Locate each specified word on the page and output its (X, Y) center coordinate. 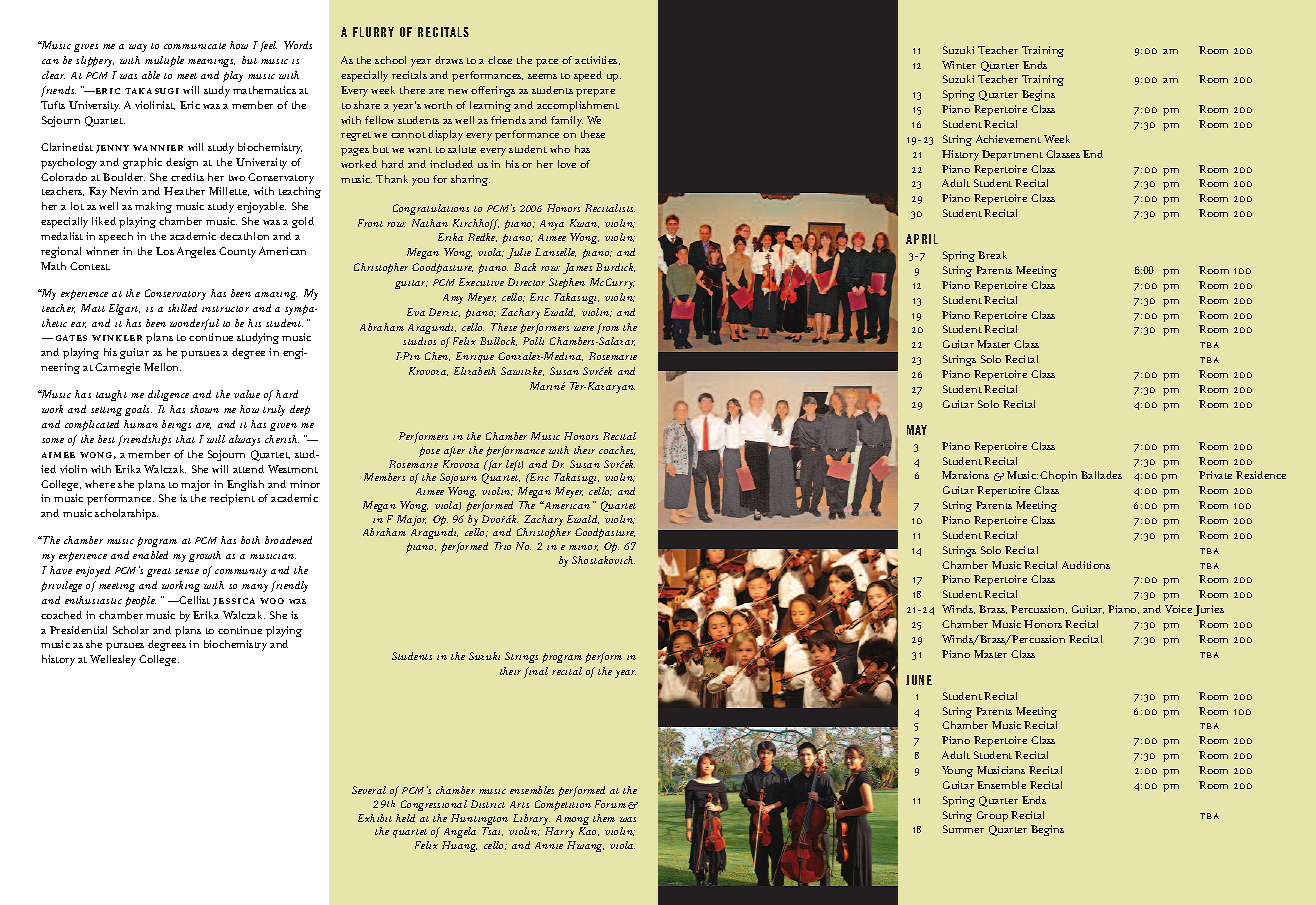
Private (1215, 475)
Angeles (196, 252)
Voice (1178, 609)
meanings (211, 63)
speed (588, 76)
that (185, 439)
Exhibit (375, 818)
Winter (959, 65)
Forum (610, 804)
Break (992, 255)
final (536, 672)
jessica (234, 602)
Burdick (615, 267)
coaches (617, 450)
